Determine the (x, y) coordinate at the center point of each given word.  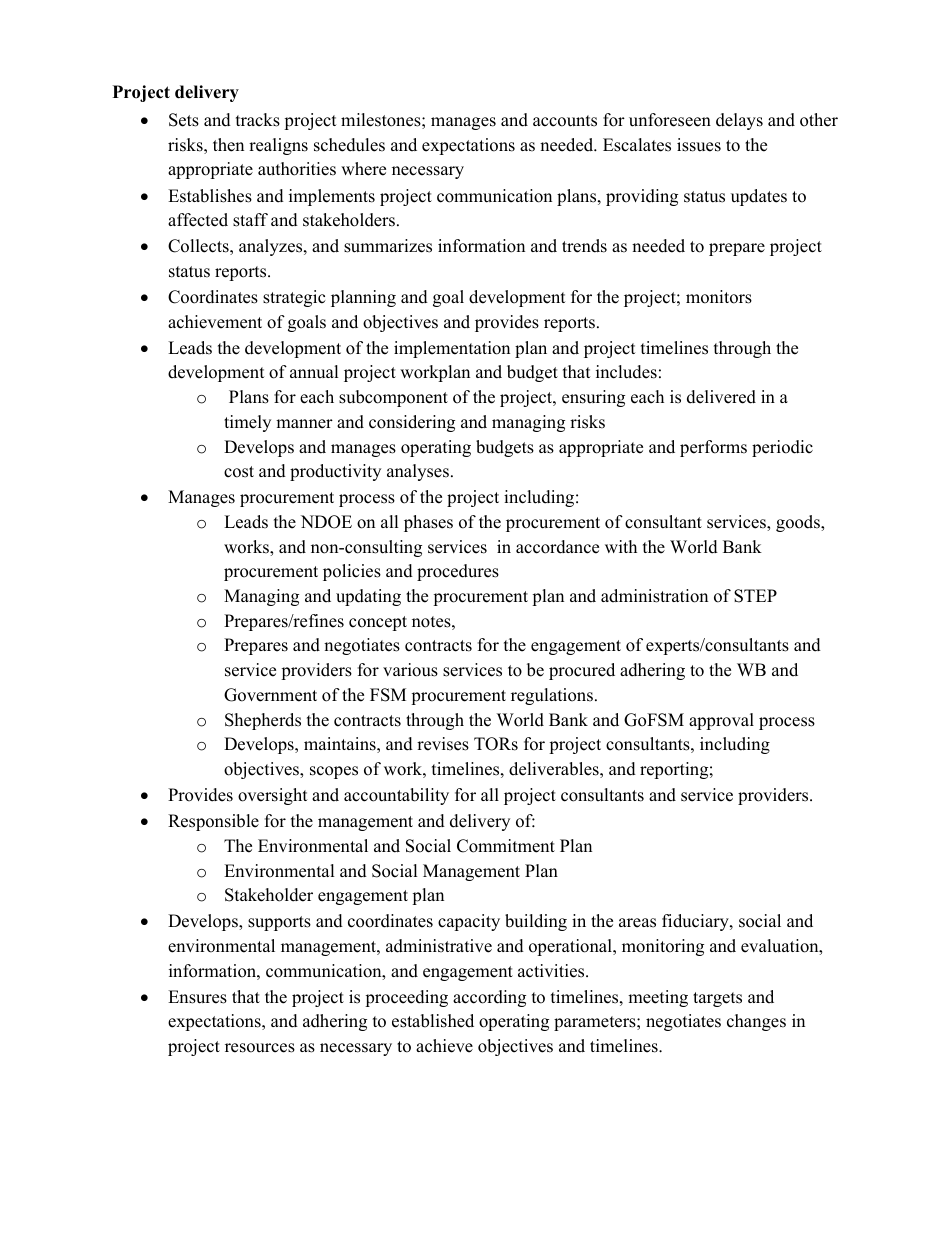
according (489, 998)
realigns (278, 146)
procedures (458, 572)
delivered (721, 397)
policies (352, 572)
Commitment (506, 846)
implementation (452, 349)
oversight (273, 796)
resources (260, 1048)
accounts (565, 121)
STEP (755, 596)
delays (739, 121)
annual (314, 372)
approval (721, 721)
